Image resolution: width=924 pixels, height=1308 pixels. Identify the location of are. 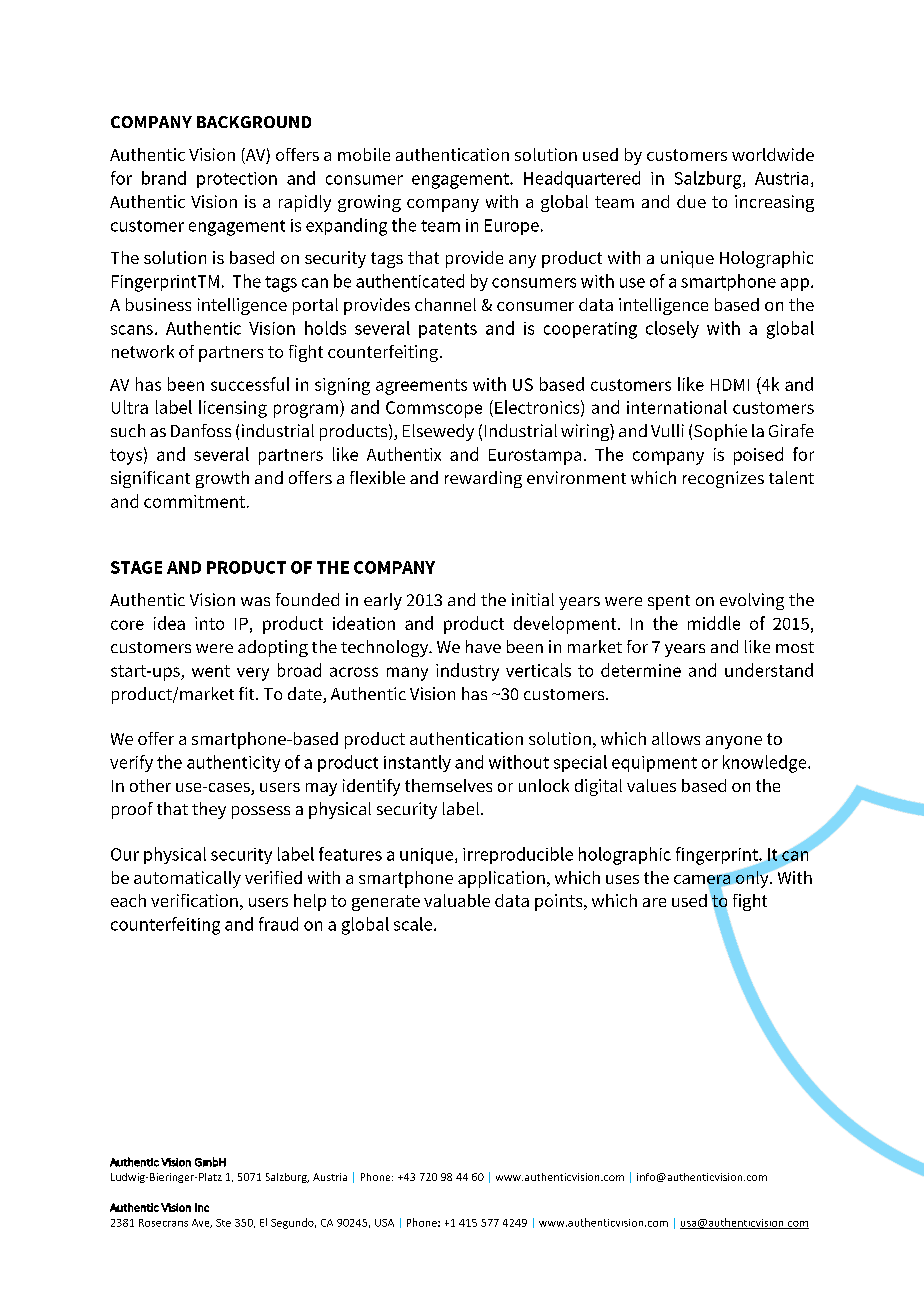
(654, 902).
